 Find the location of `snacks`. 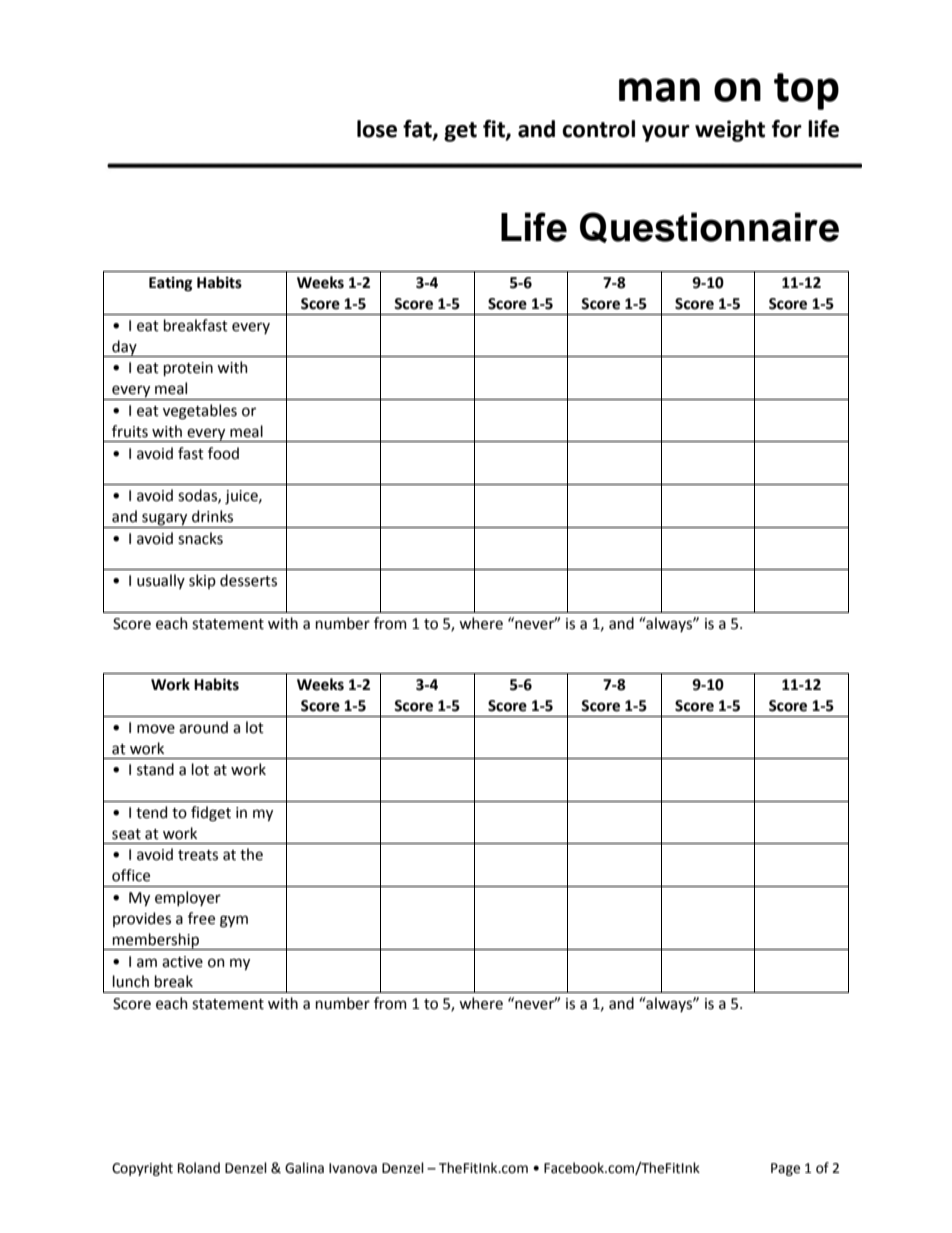

snacks is located at coordinates (200, 538).
